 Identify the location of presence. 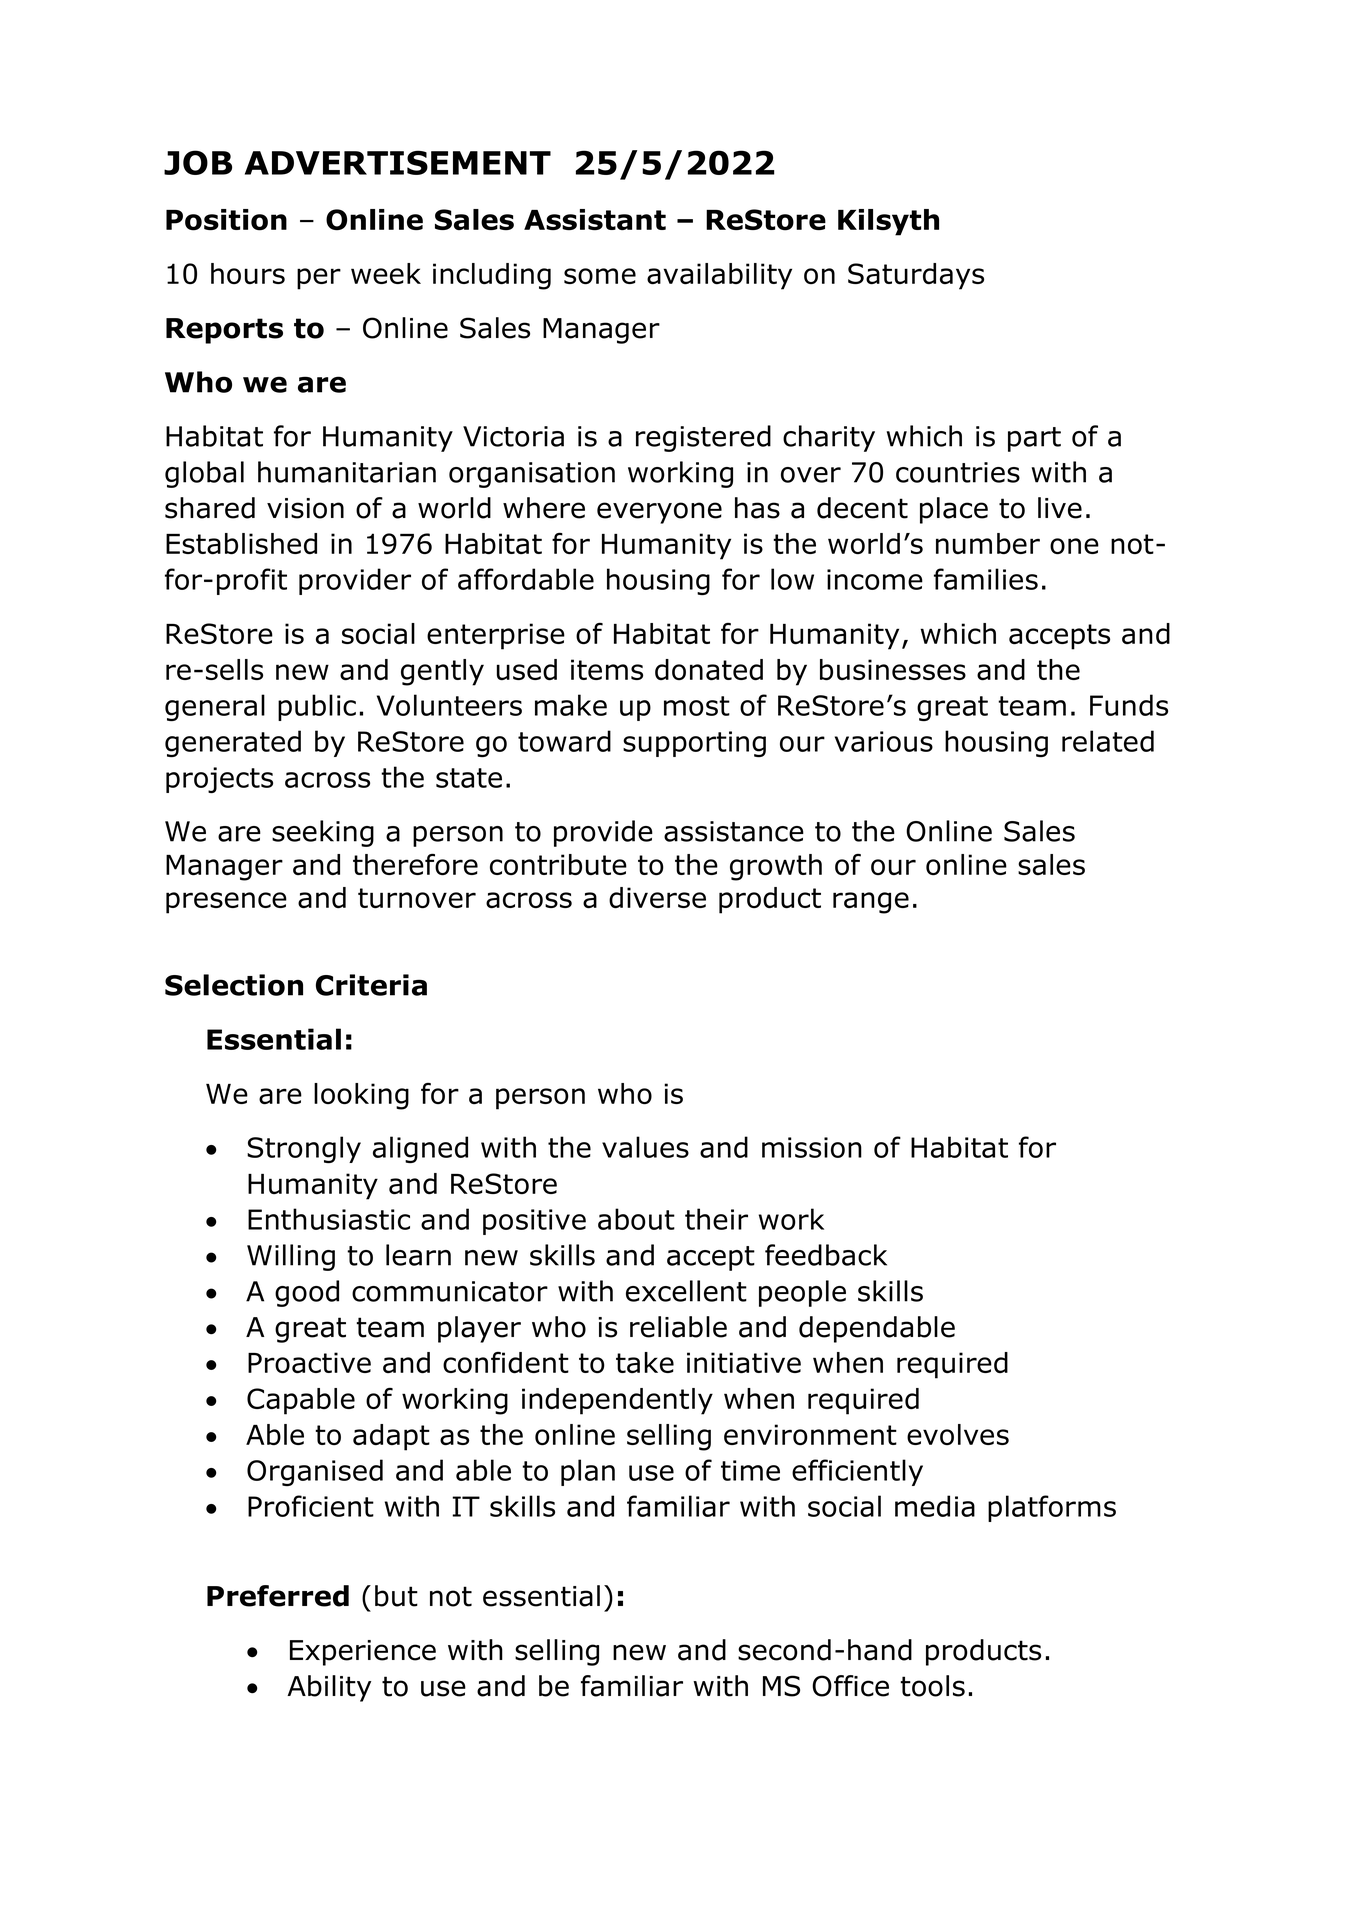
(226, 903).
